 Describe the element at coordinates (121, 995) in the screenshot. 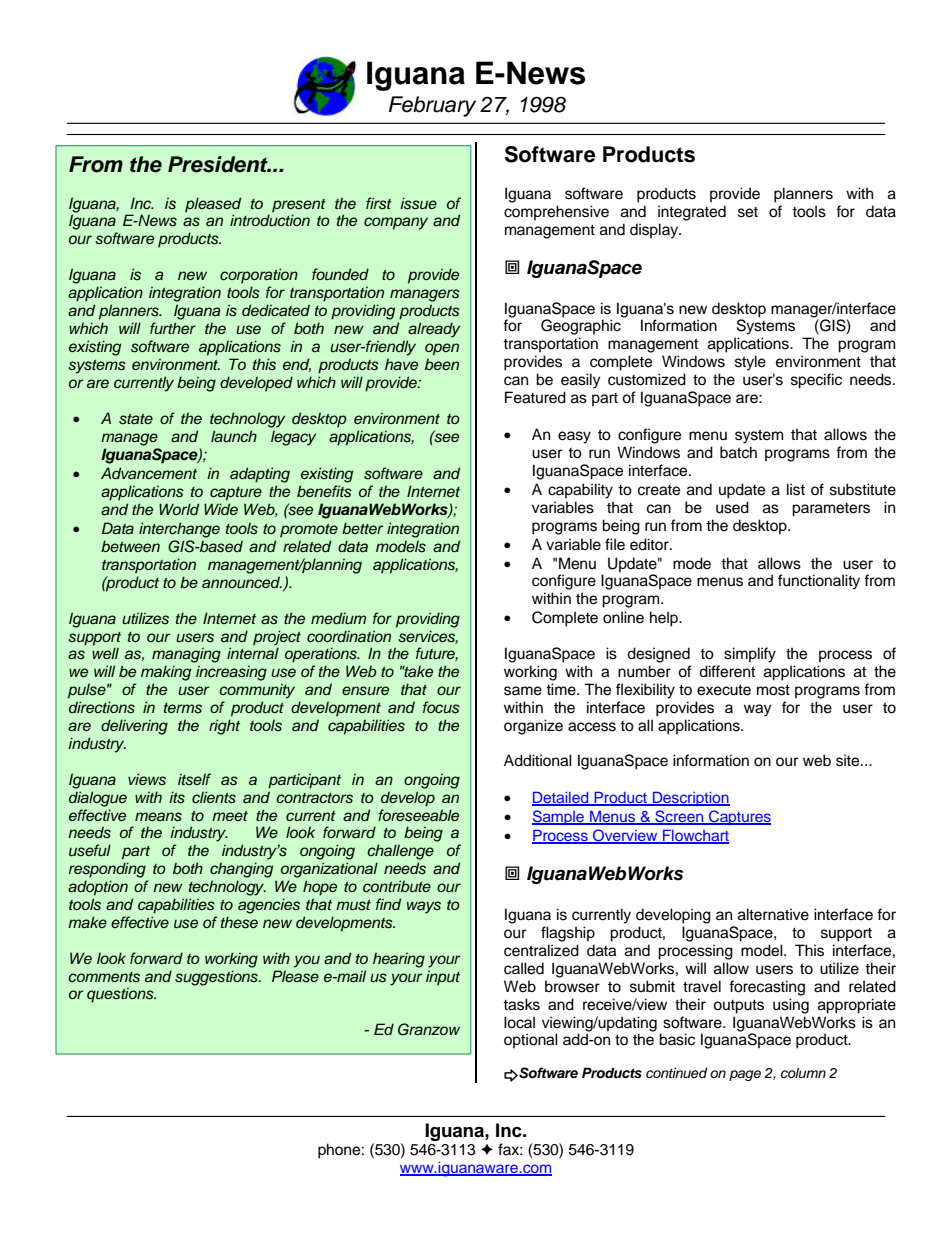

I see `questions` at that location.
